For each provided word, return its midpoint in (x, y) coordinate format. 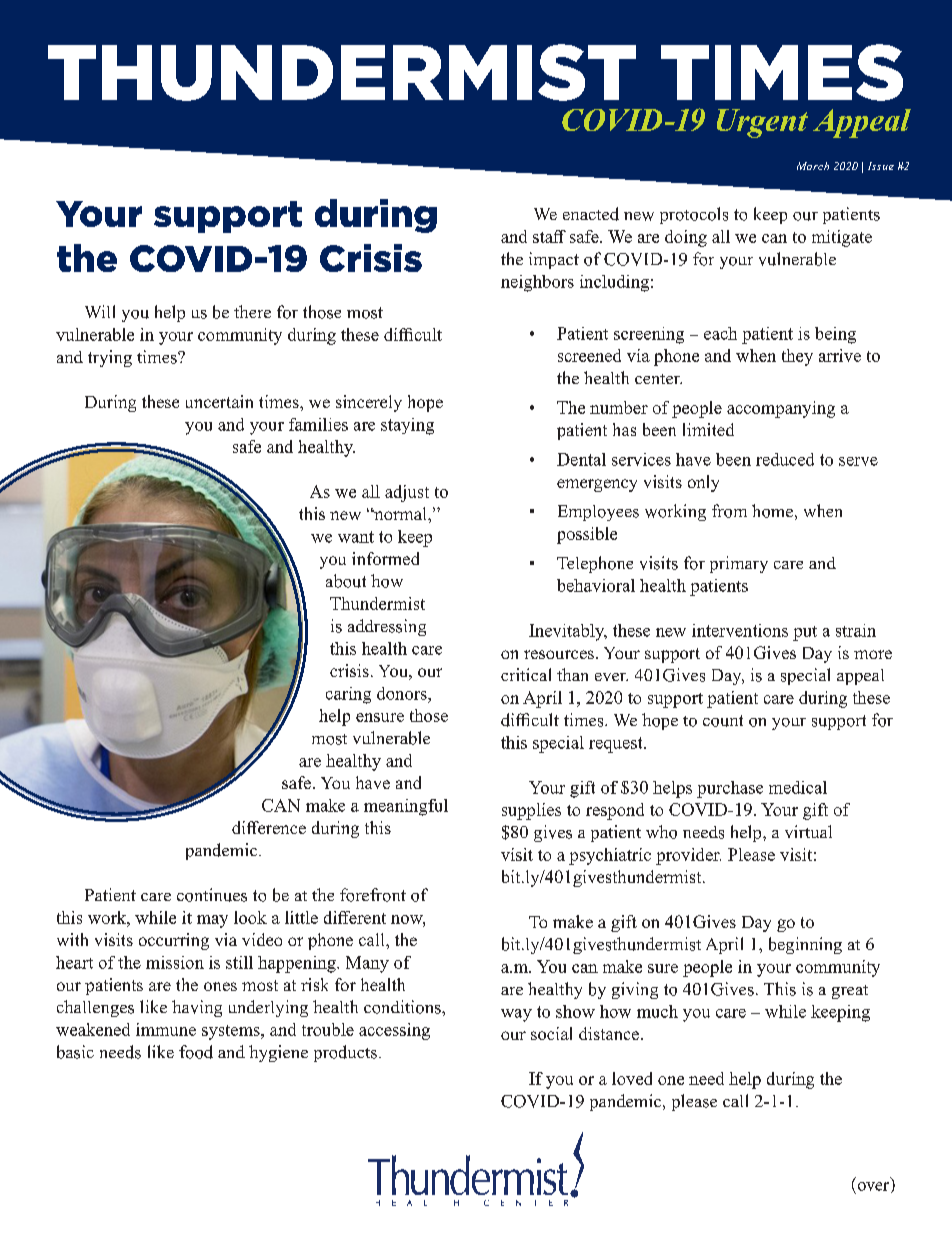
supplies (531, 811)
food (196, 1052)
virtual (808, 831)
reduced (785, 459)
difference (269, 827)
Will (100, 311)
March (813, 166)
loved (632, 1078)
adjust (407, 493)
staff (549, 236)
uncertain (219, 401)
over (875, 1187)
